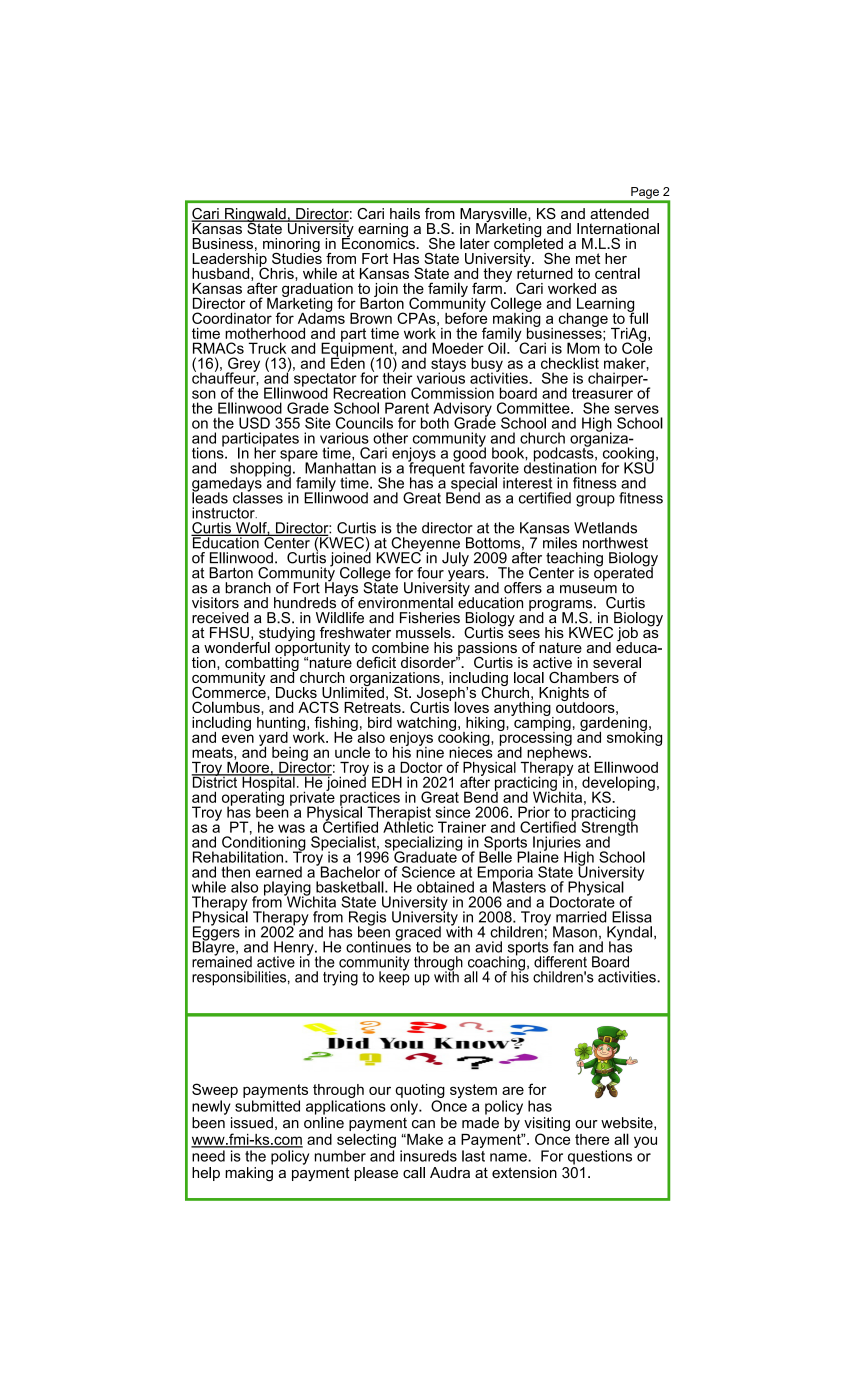 Image resolution: width=849 pixels, height=1400 pixels. What do you see at coordinates (595, 501) in the document?
I see `group` at bounding box center [595, 501].
